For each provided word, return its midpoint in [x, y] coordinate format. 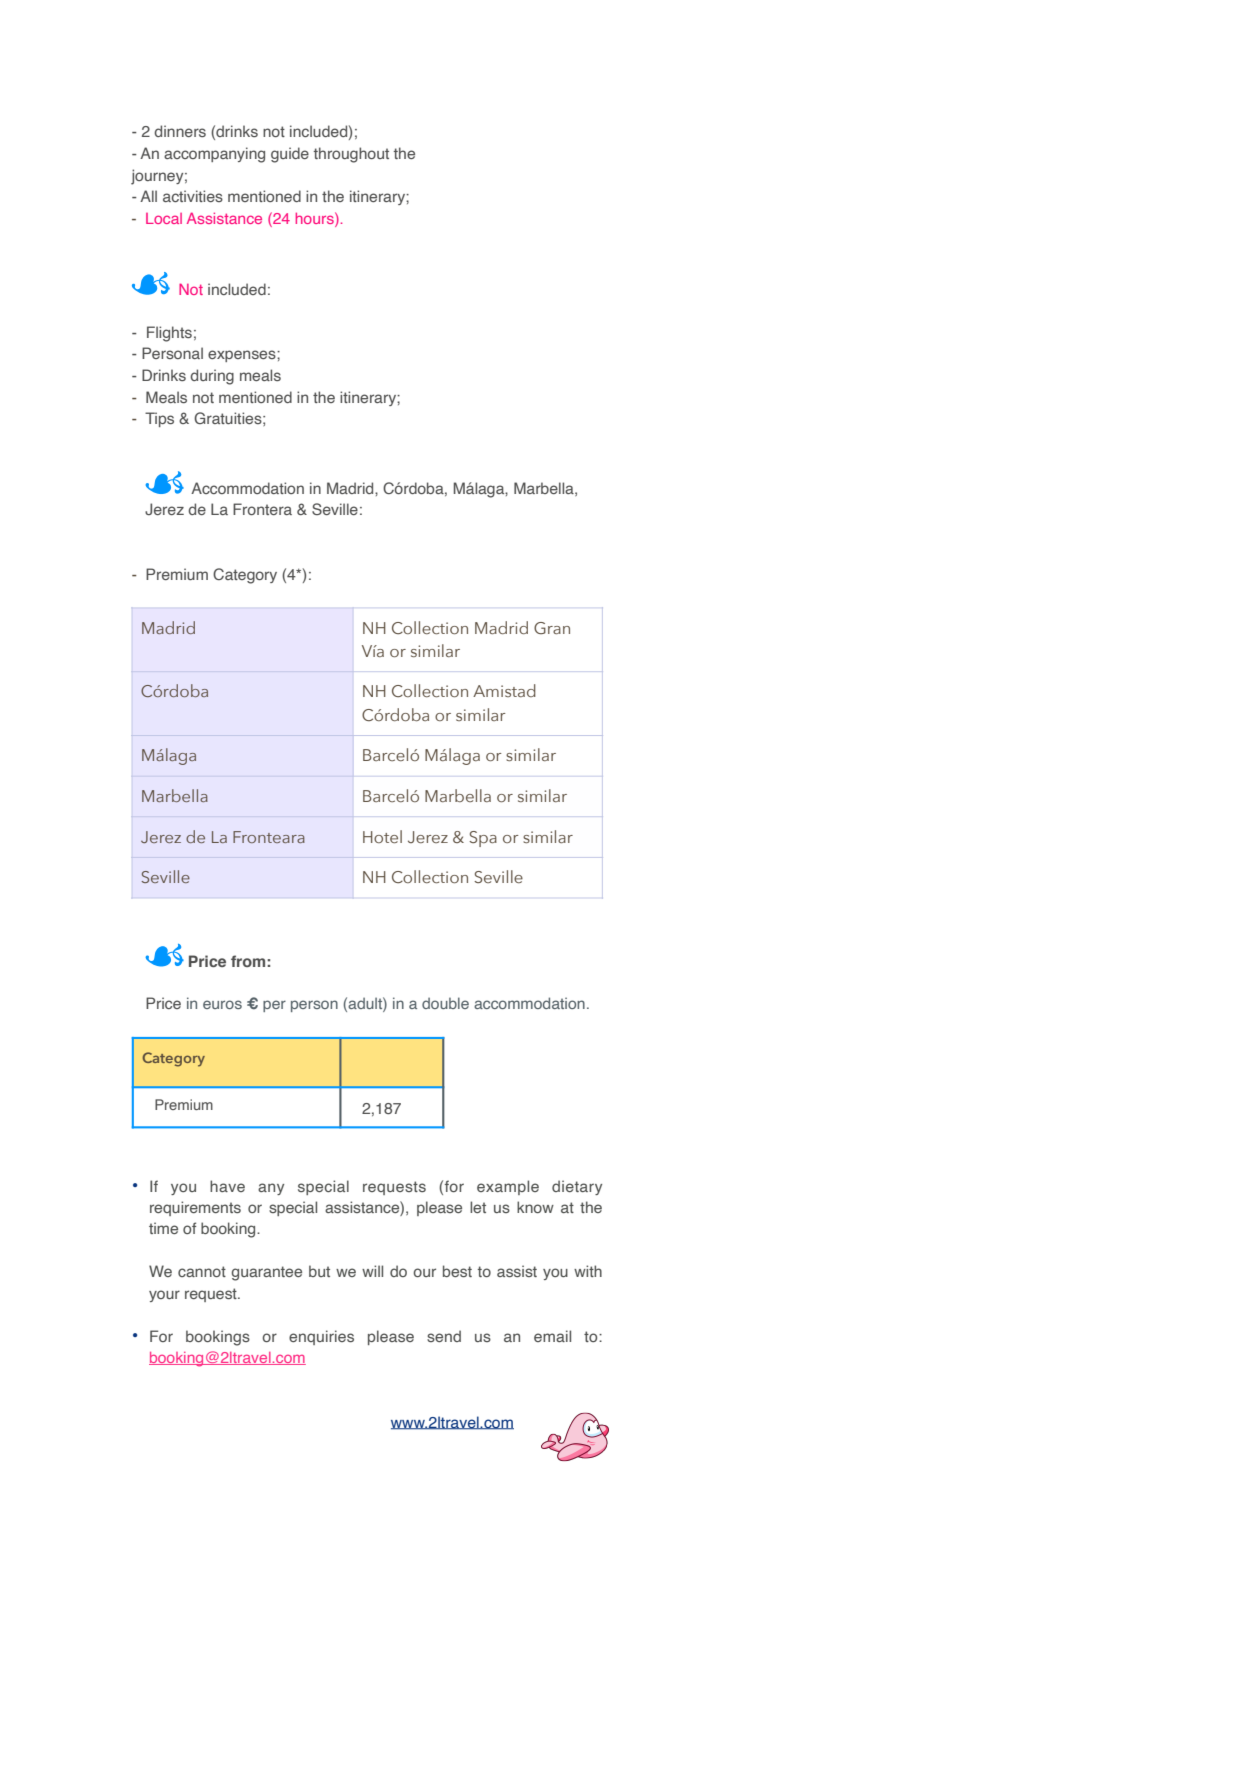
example [508, 1187]
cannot [202, 1271]
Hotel [382, 836]
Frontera [262, 509]
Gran [552, 628]
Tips [159, 419]
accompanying [214, 155]
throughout [351, 155]
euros [222, 1004]
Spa [483, 839]
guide [290, 155]
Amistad [504, 690]
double [445, 1003]
